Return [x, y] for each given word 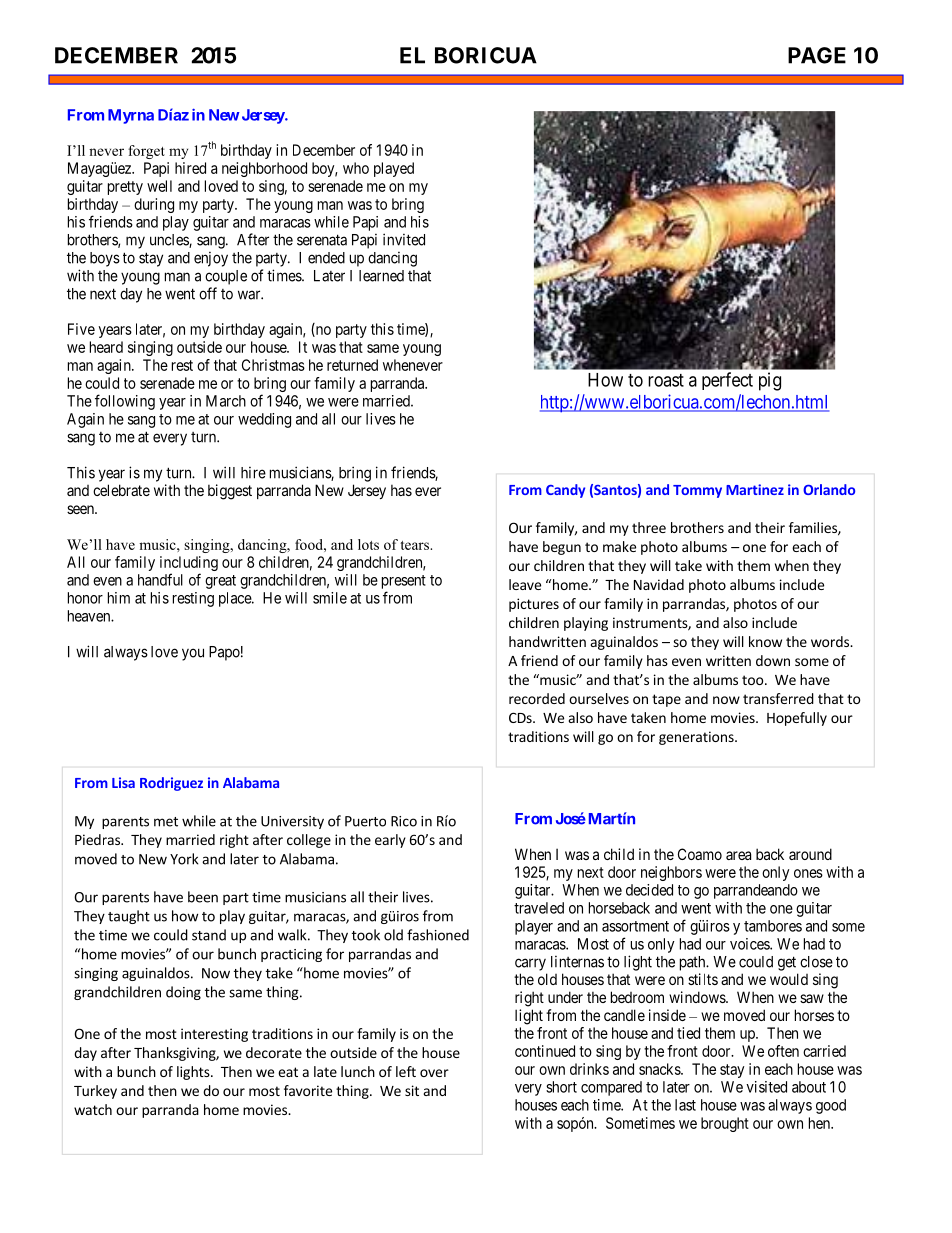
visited [766, 1087]
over [434, 1073]
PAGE [817, 55]
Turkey [95, 1092]
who [356, 168]
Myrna [131, 116]
